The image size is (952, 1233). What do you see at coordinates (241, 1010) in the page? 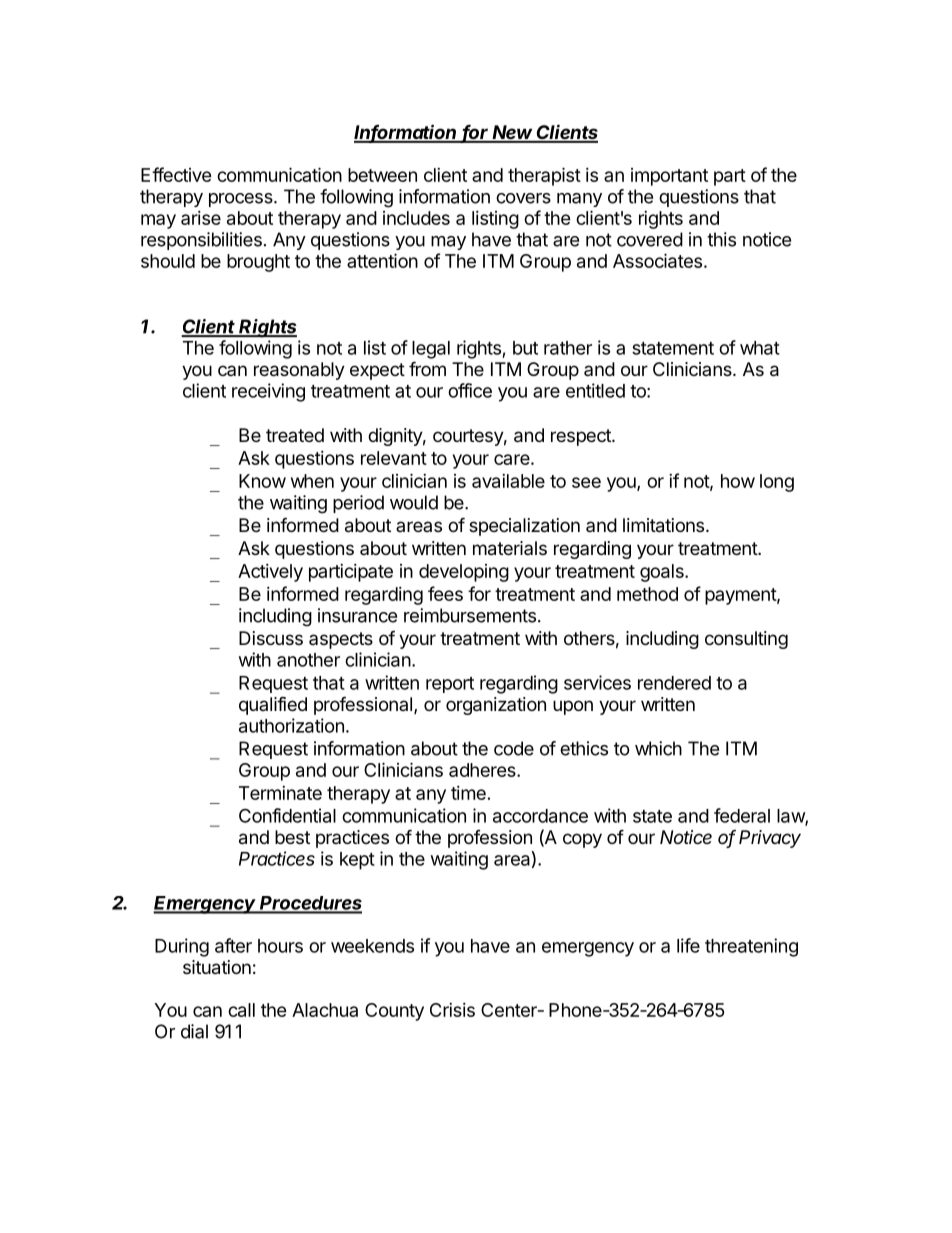
I see `call` at bounding box center [241, 1010].
